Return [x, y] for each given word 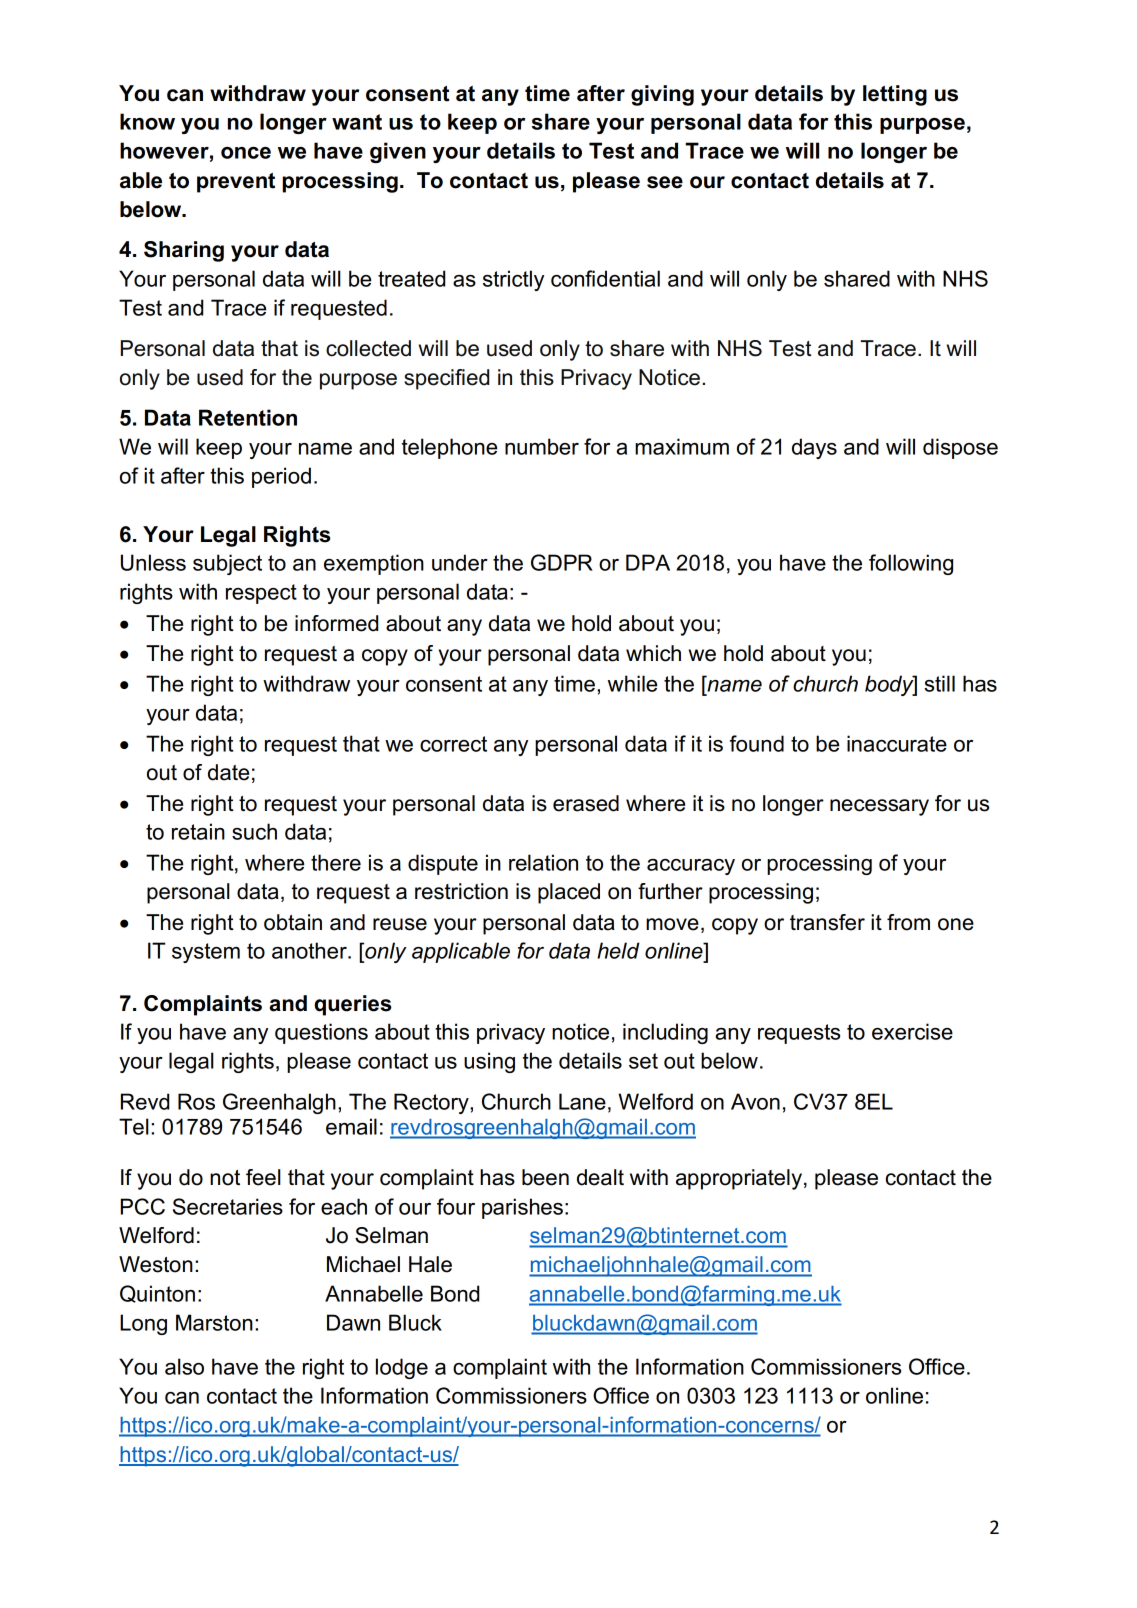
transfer [827, 922]
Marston [214, 1322]
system [206, 953]
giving [662, 95]
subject [227, 564]
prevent [236, 183]
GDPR [562, 562]
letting [895, 95]
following [911, 564]
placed [569, 893]
